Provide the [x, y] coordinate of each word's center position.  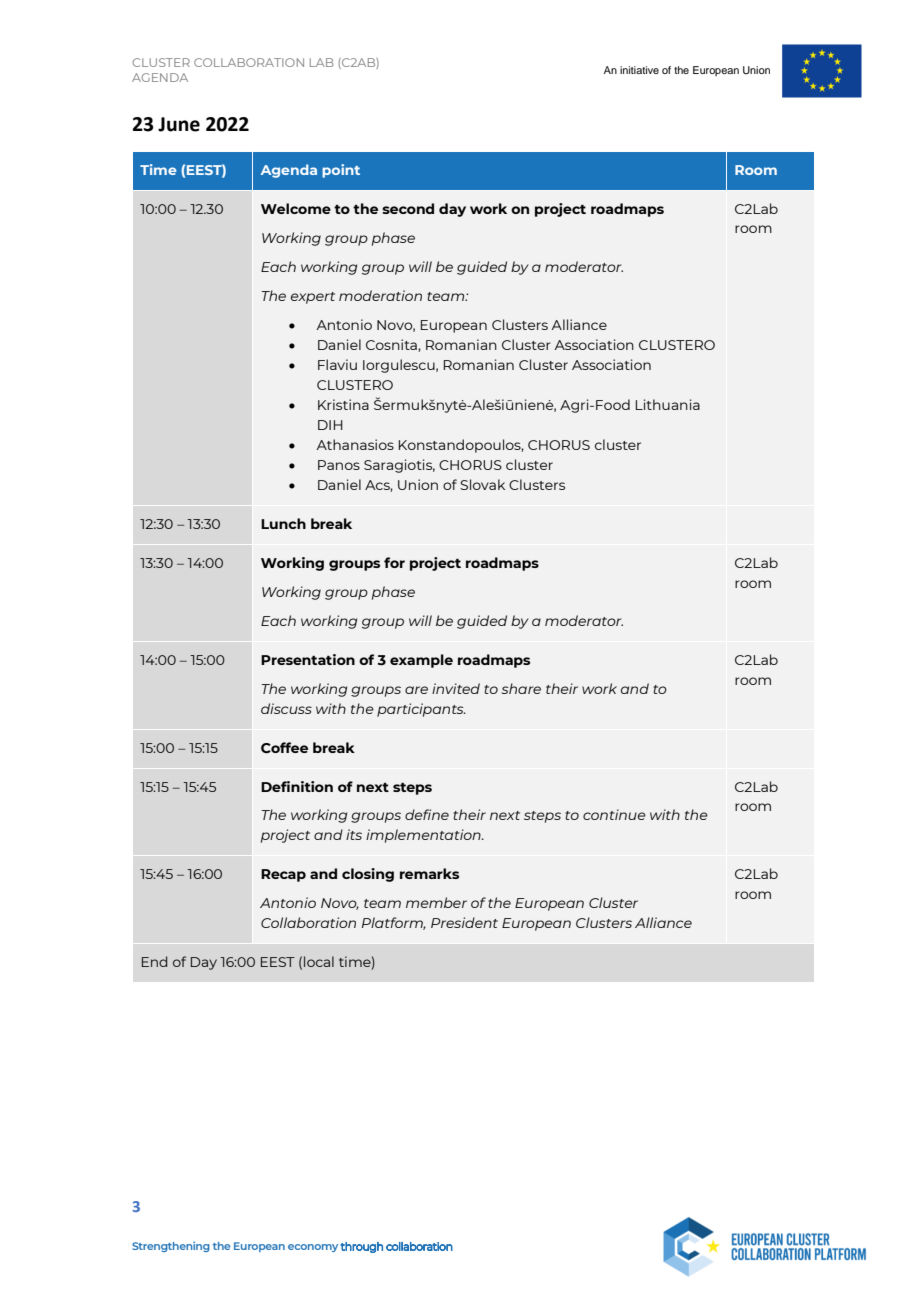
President [464, 922]
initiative [639, 70]
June [179, 124]
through [361, 1247]
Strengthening [171, 1246]
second [408, 208]
